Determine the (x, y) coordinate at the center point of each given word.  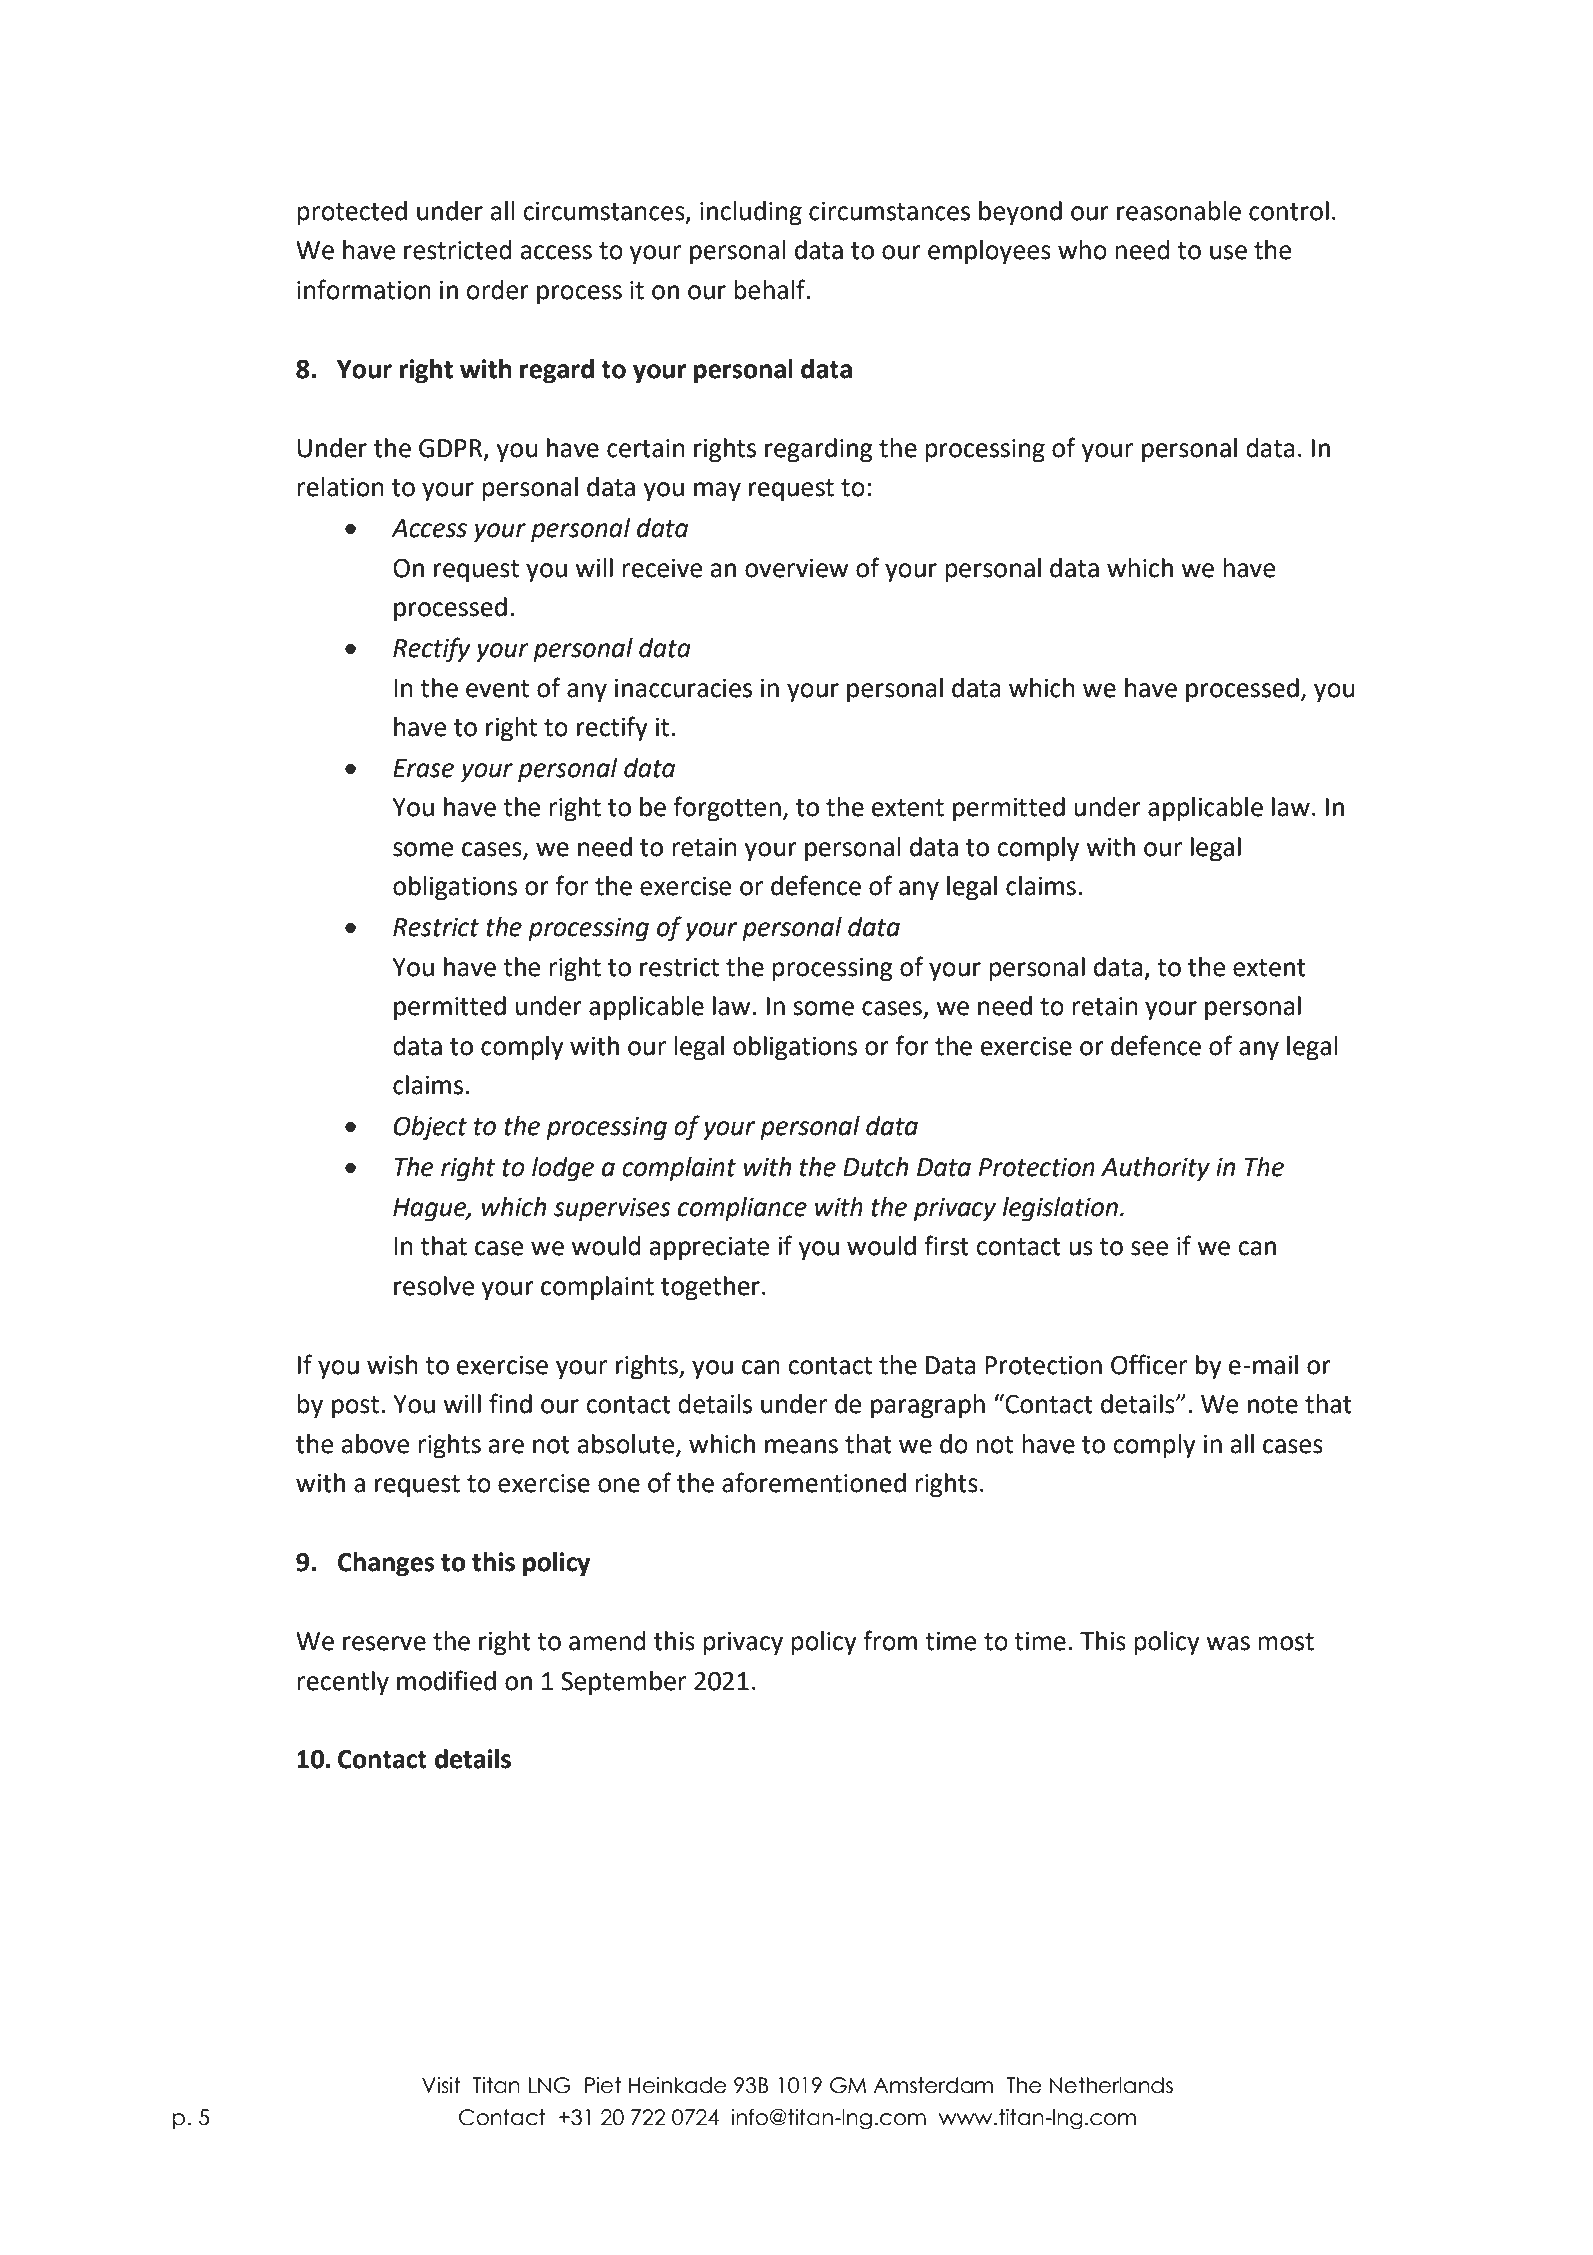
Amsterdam (933, 2085)
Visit (441, 2085)
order (497, 290)
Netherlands (1111, 2085)
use (1228, 252)
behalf (770, 289)
